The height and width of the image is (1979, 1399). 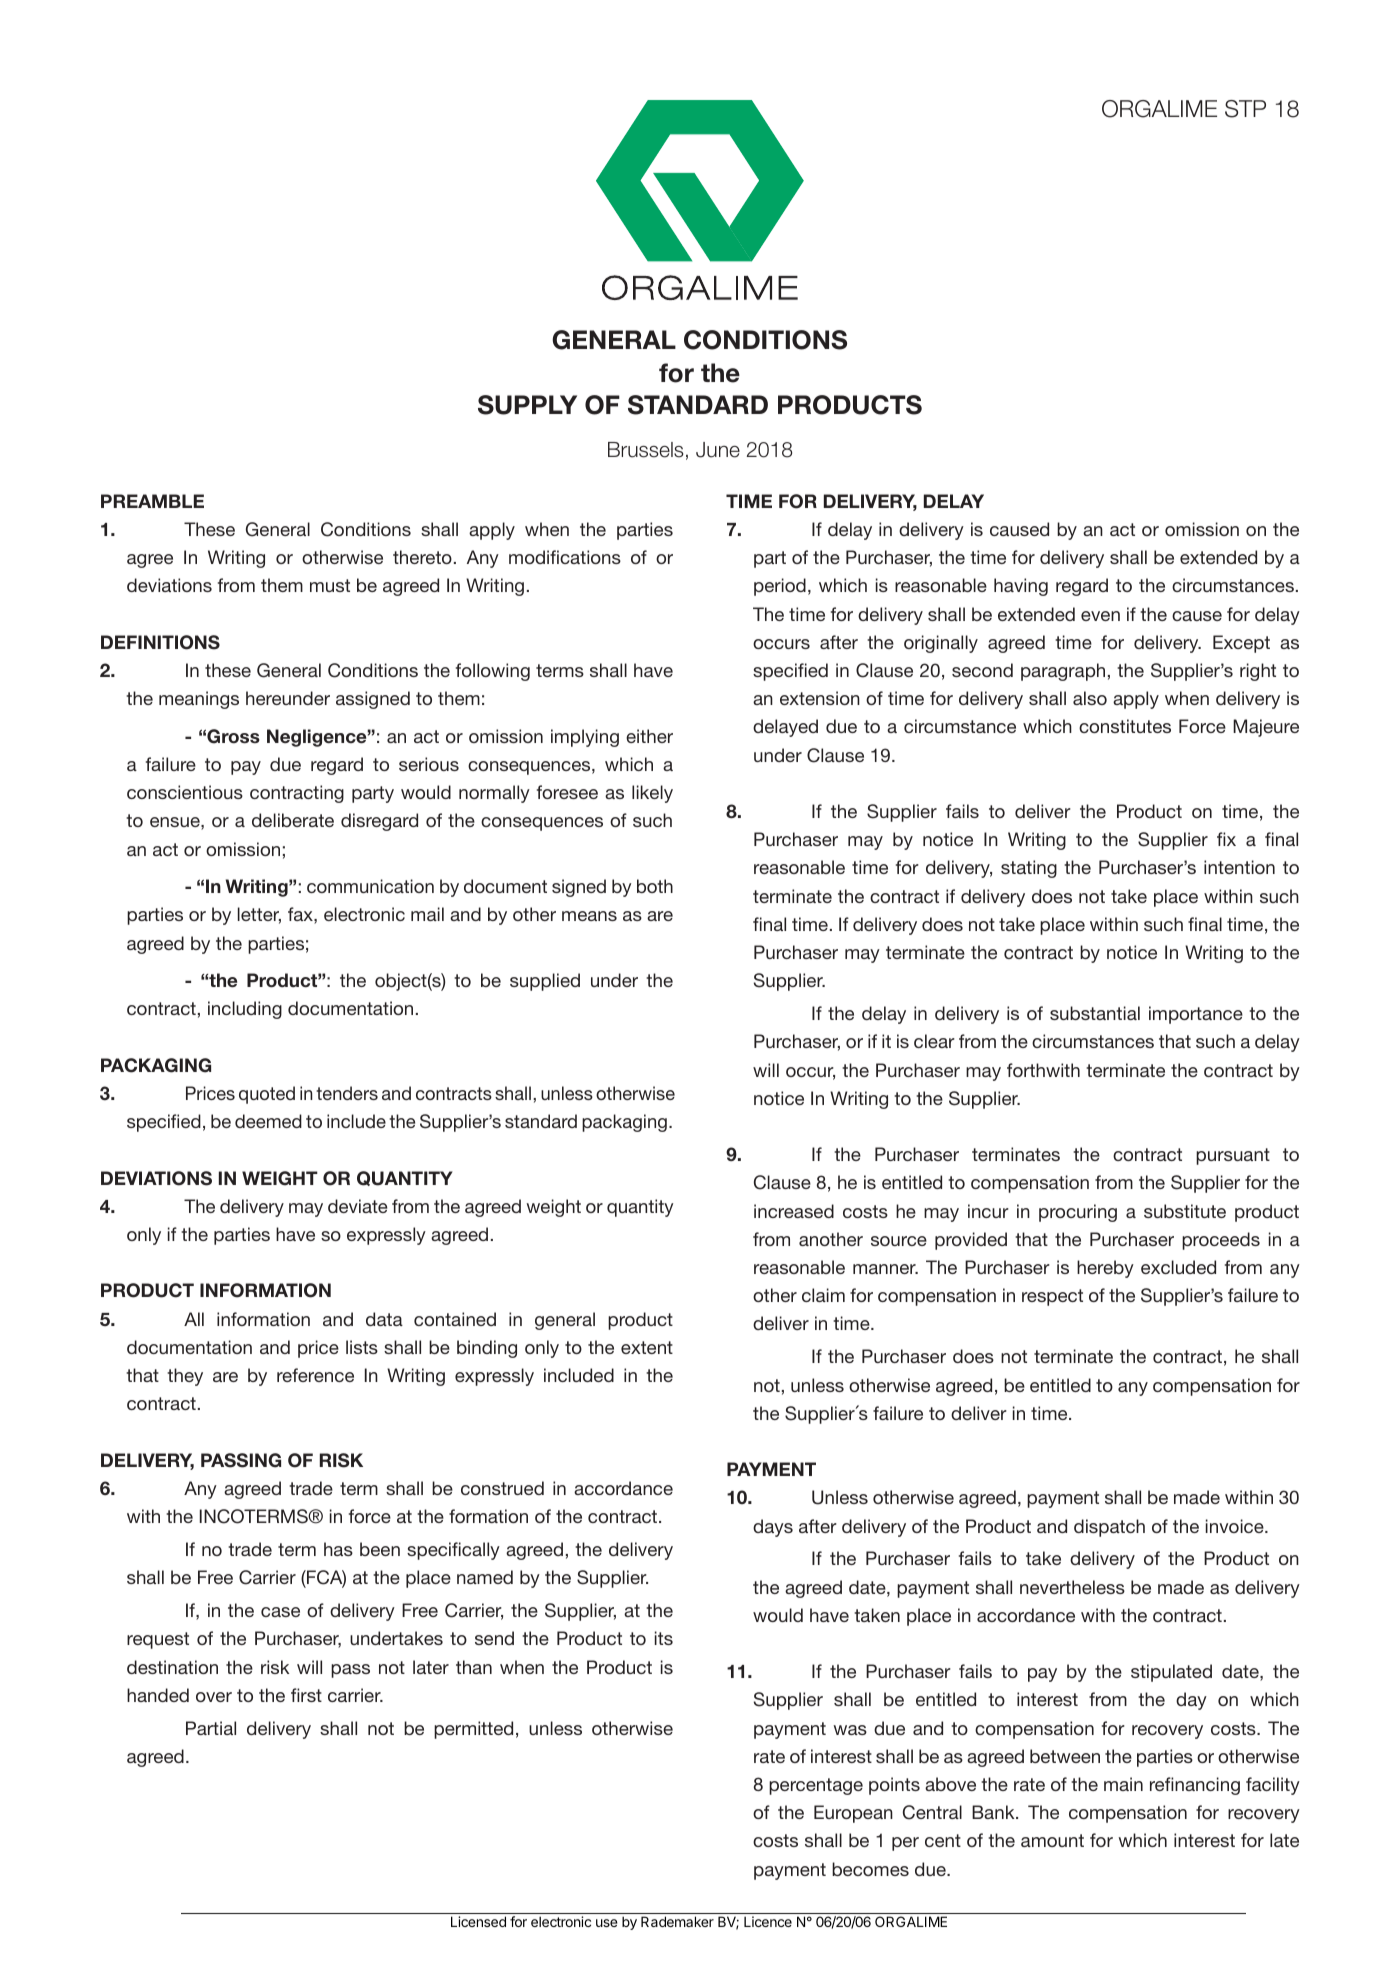 What do you see at coordinates (306, 1695) in the image?
I see `first` at bounding box center [306, 1695].
